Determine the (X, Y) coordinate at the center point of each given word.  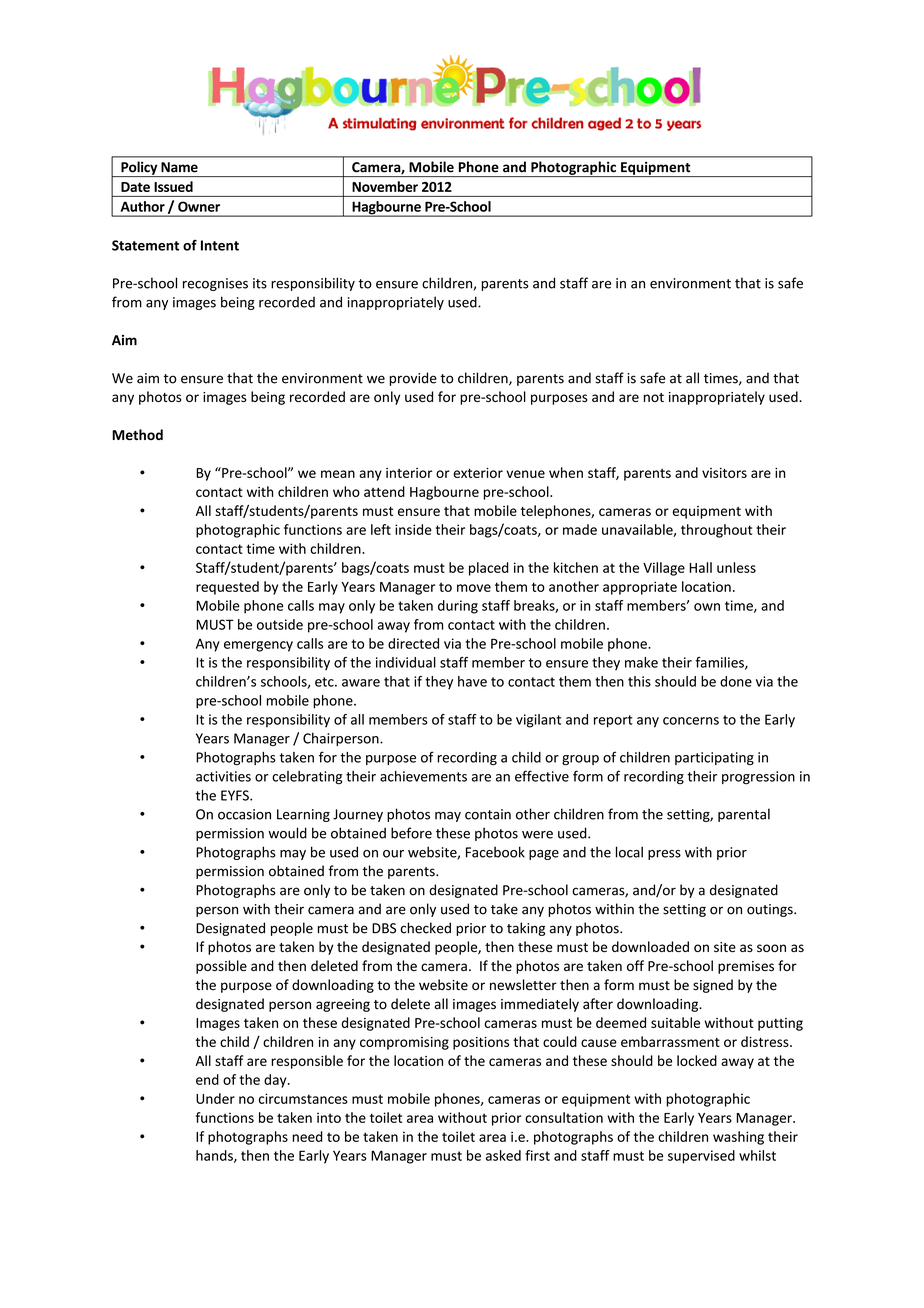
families (720, 663)
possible (221, 967)
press (664, 855)
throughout (716, 531)
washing (738, 1138)
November (385, 186)
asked (503, 1155)
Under (215, 1098)
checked (426, 928)
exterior (478, 473)
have (472, 681)
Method (137, 434)
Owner (199, 206)
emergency (258, 646)
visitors (724, 473)
